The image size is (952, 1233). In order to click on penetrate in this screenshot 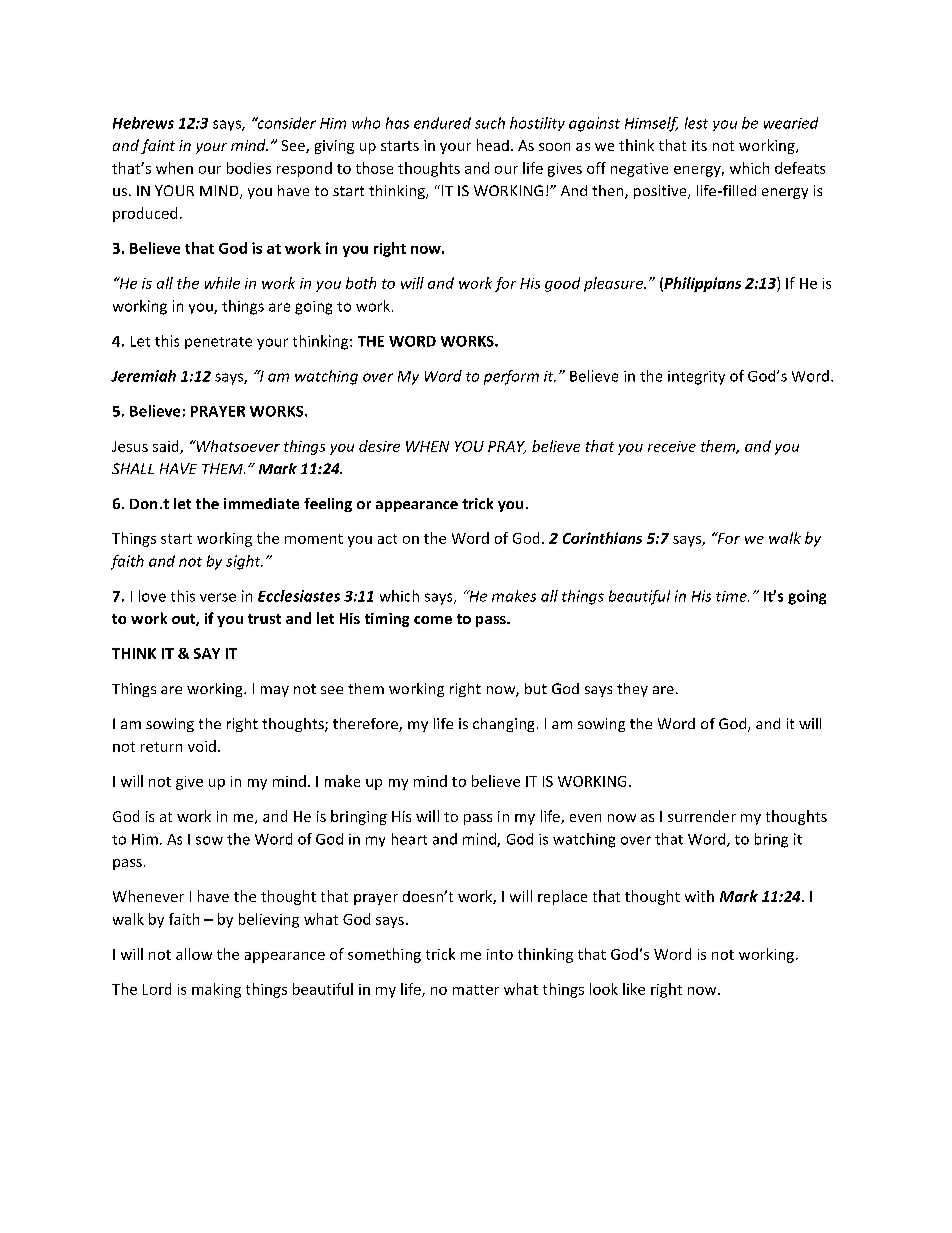, I will do `click(218, 343)`.
